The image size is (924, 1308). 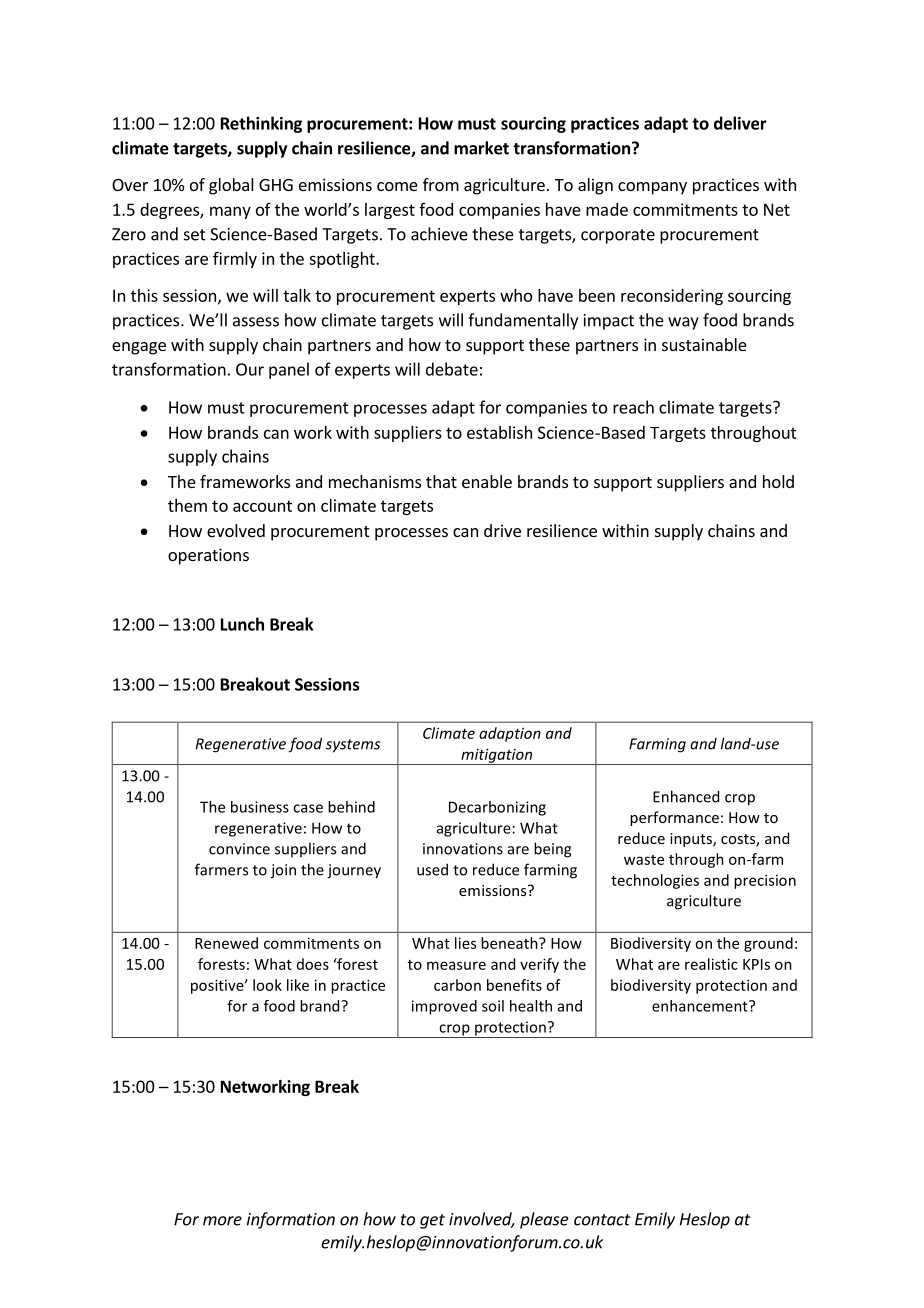 What do you see at coordinates (633, 407) in the screenshot?
I see `reach` at bounding box center [633, 407].
